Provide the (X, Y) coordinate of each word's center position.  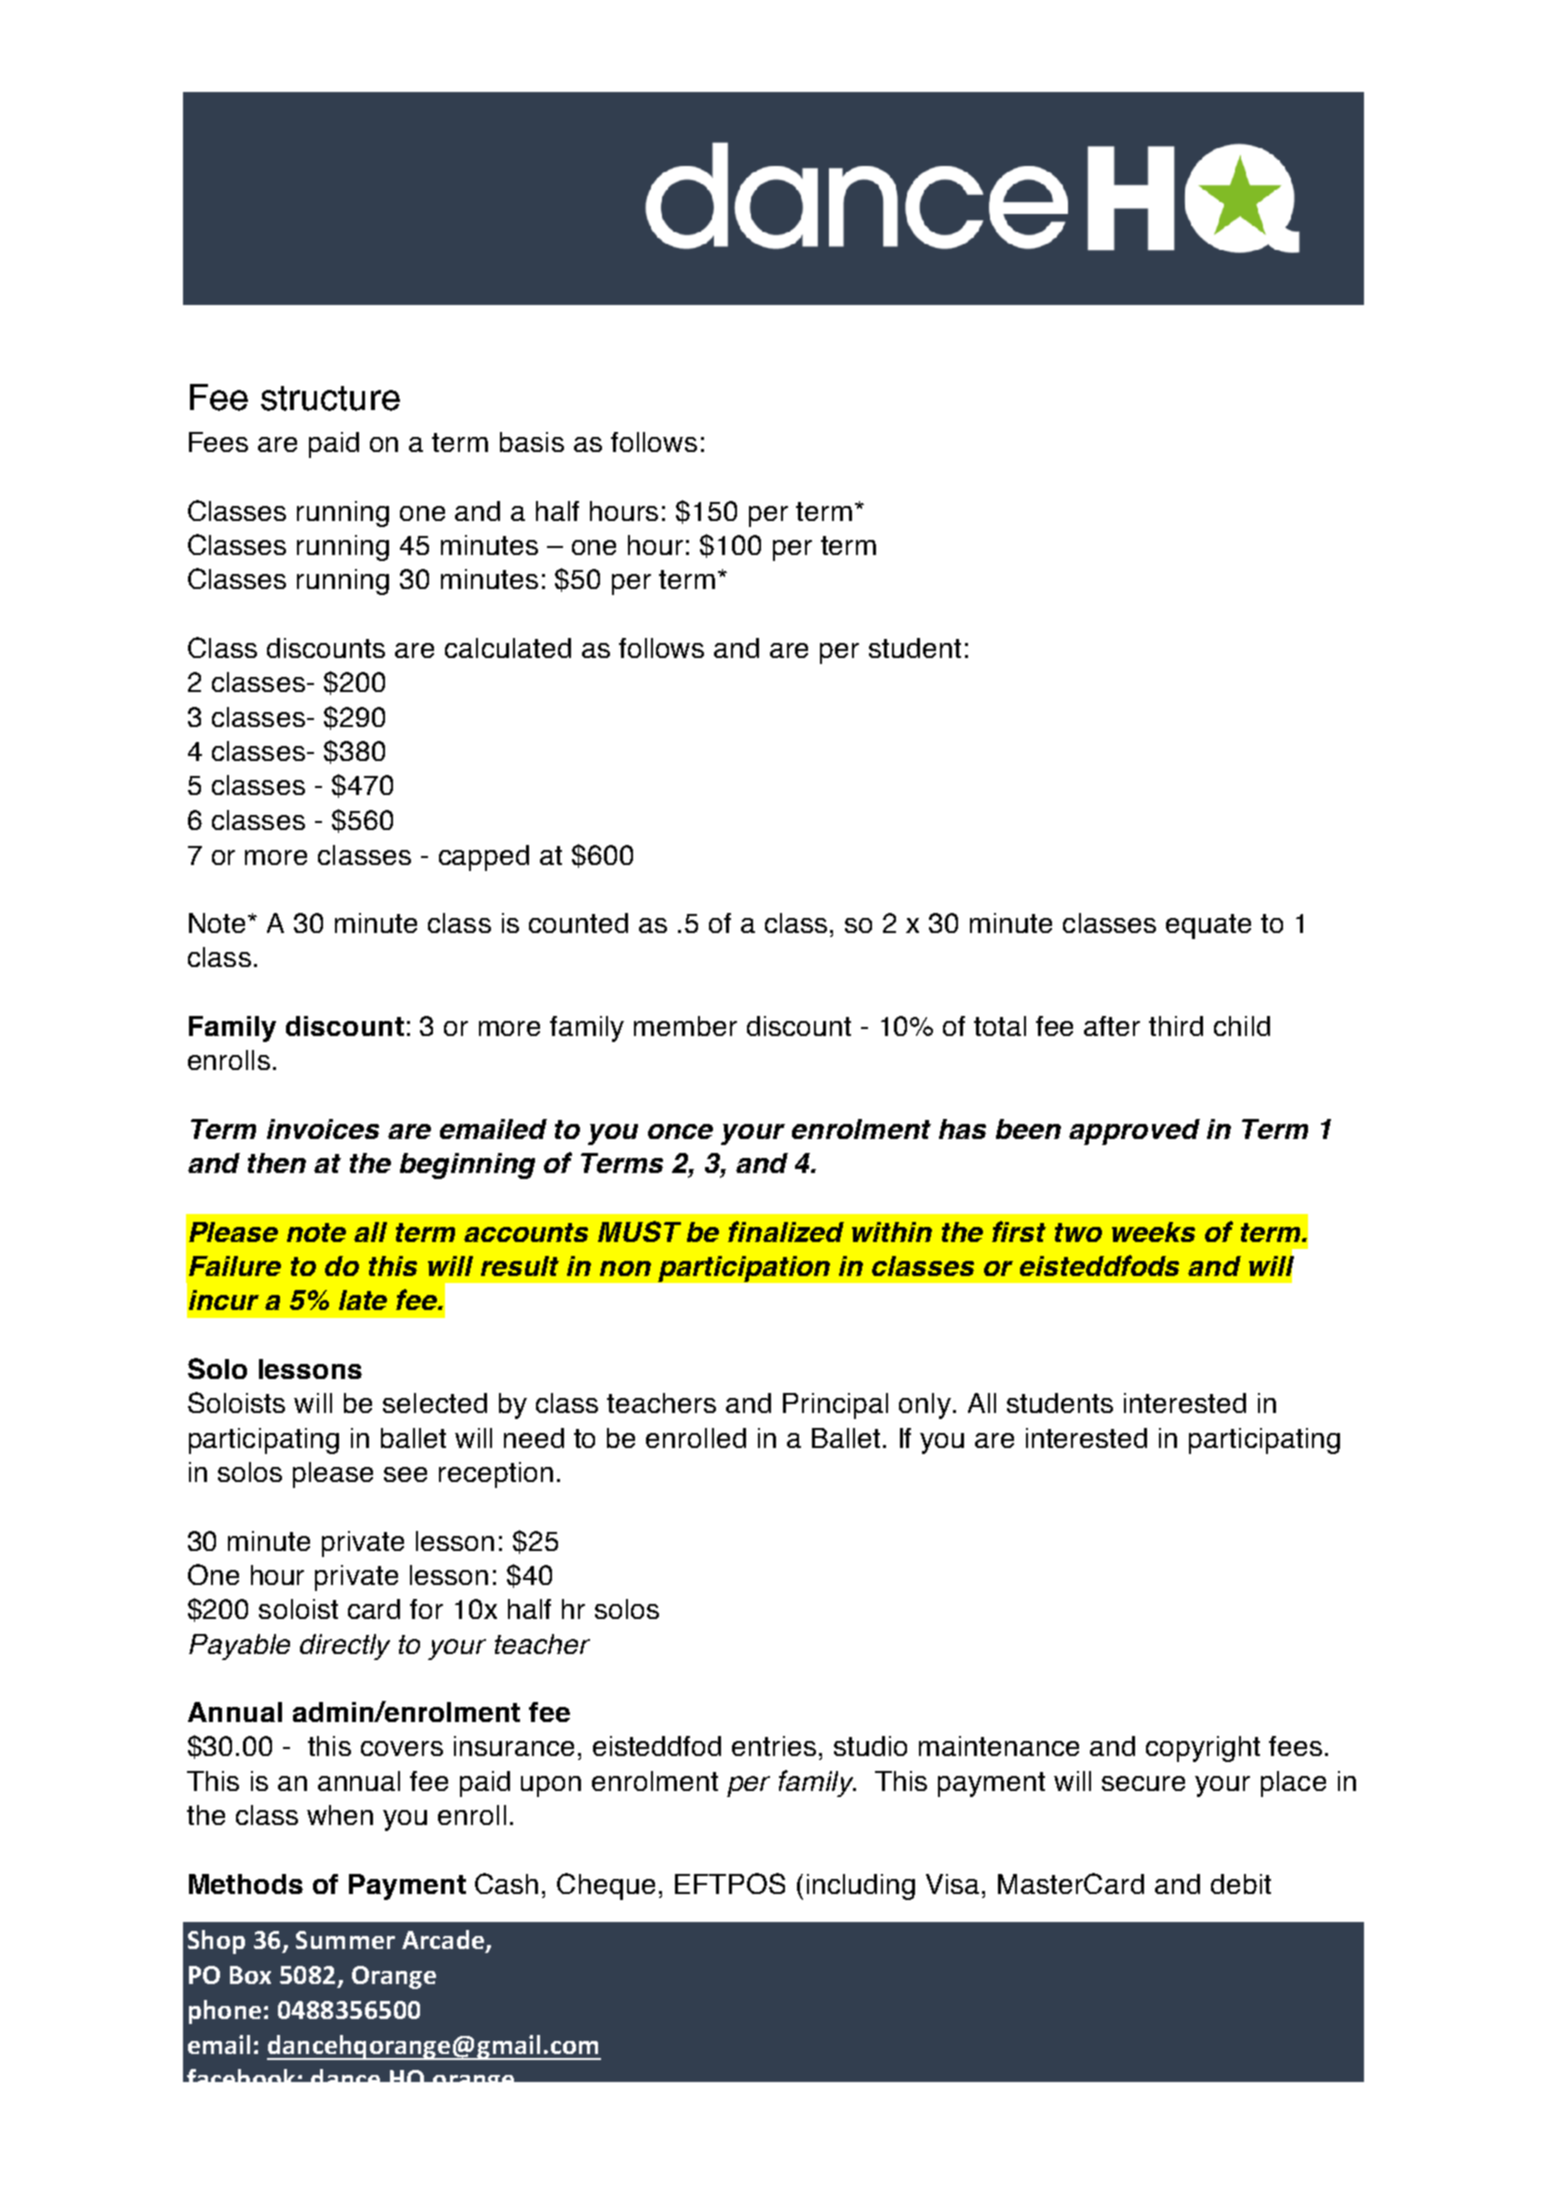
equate (1208, 926)
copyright (1203, 1749)
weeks (1153, 1232)
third (1176, 1026)
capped (484, 858)
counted (578, 923)
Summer (345, 1940)
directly (345, 1647)
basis (532, 442)
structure (330, 398)
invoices (323, 1129)
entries (774, 1746)
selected (435, 1403)
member (685, 1026)
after (1112, 1026)
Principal (835, 1406)
